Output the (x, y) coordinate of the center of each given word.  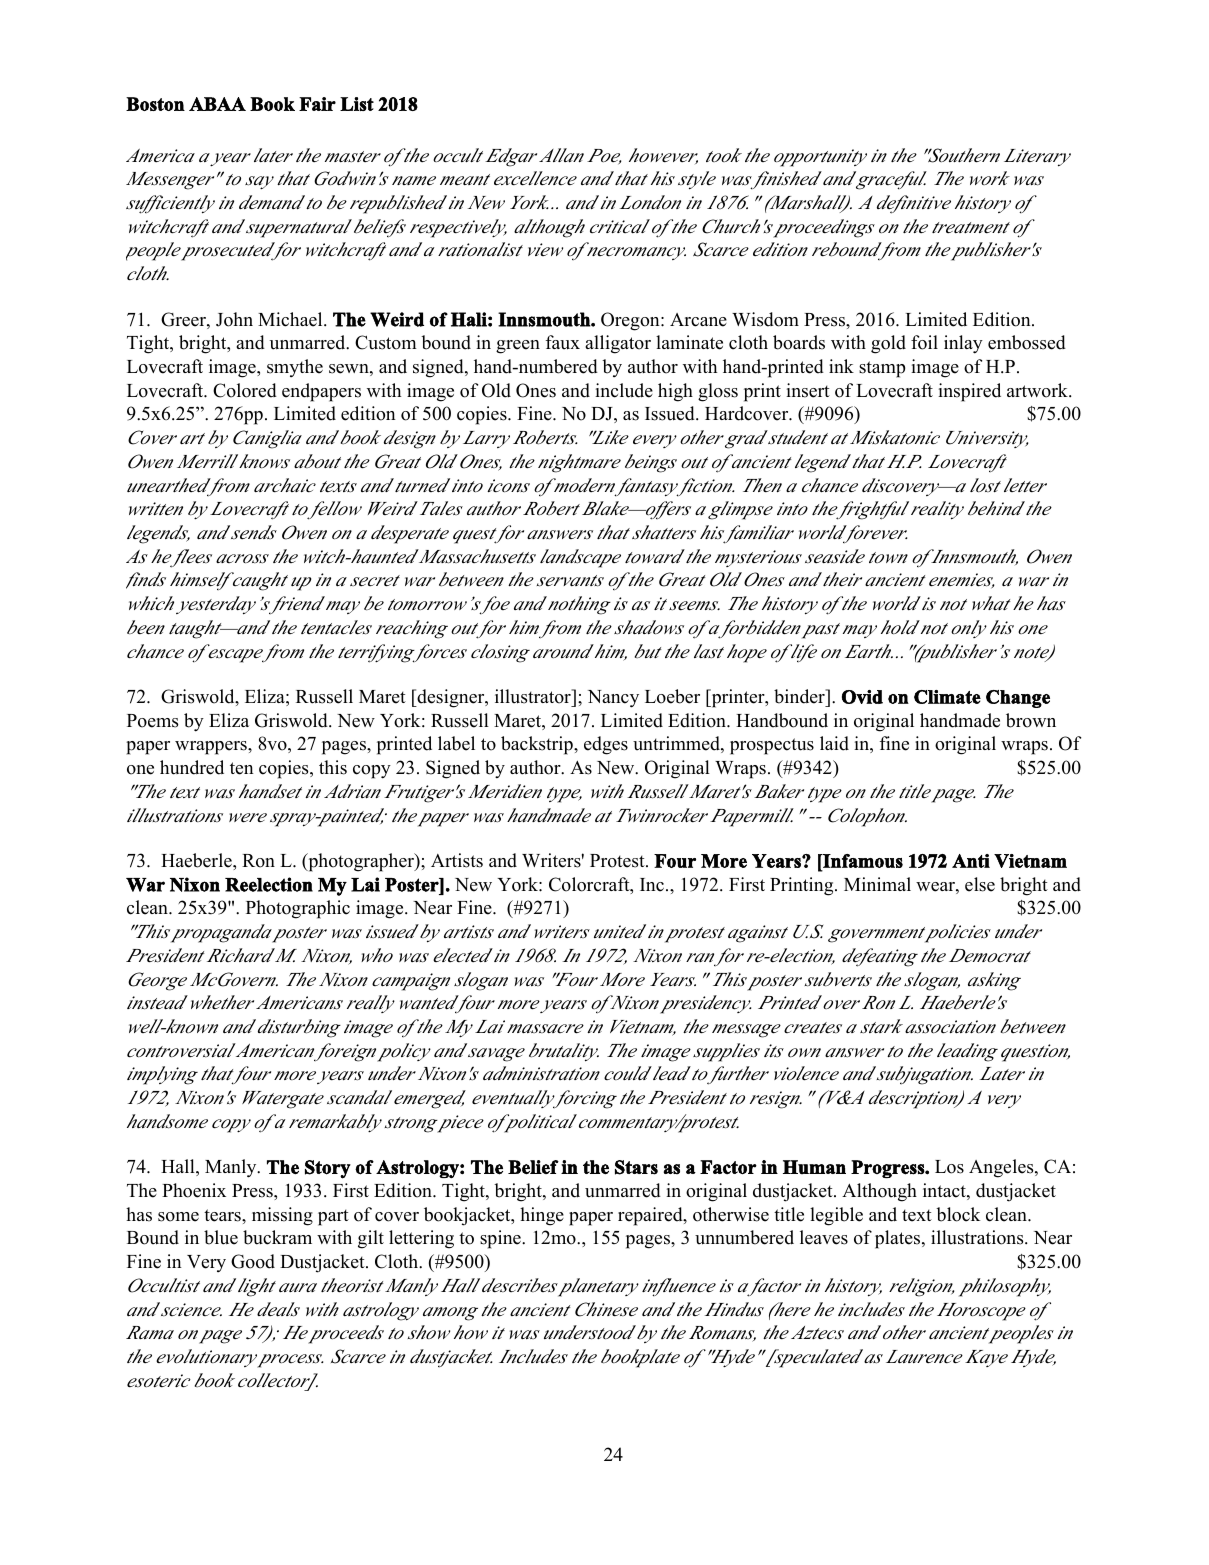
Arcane (698, 320)
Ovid (862, 697)
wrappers (212, 748)
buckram (277, 1237)
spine (501, 1239)
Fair (317, 104)
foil (924, 342)
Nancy (613, 699)
